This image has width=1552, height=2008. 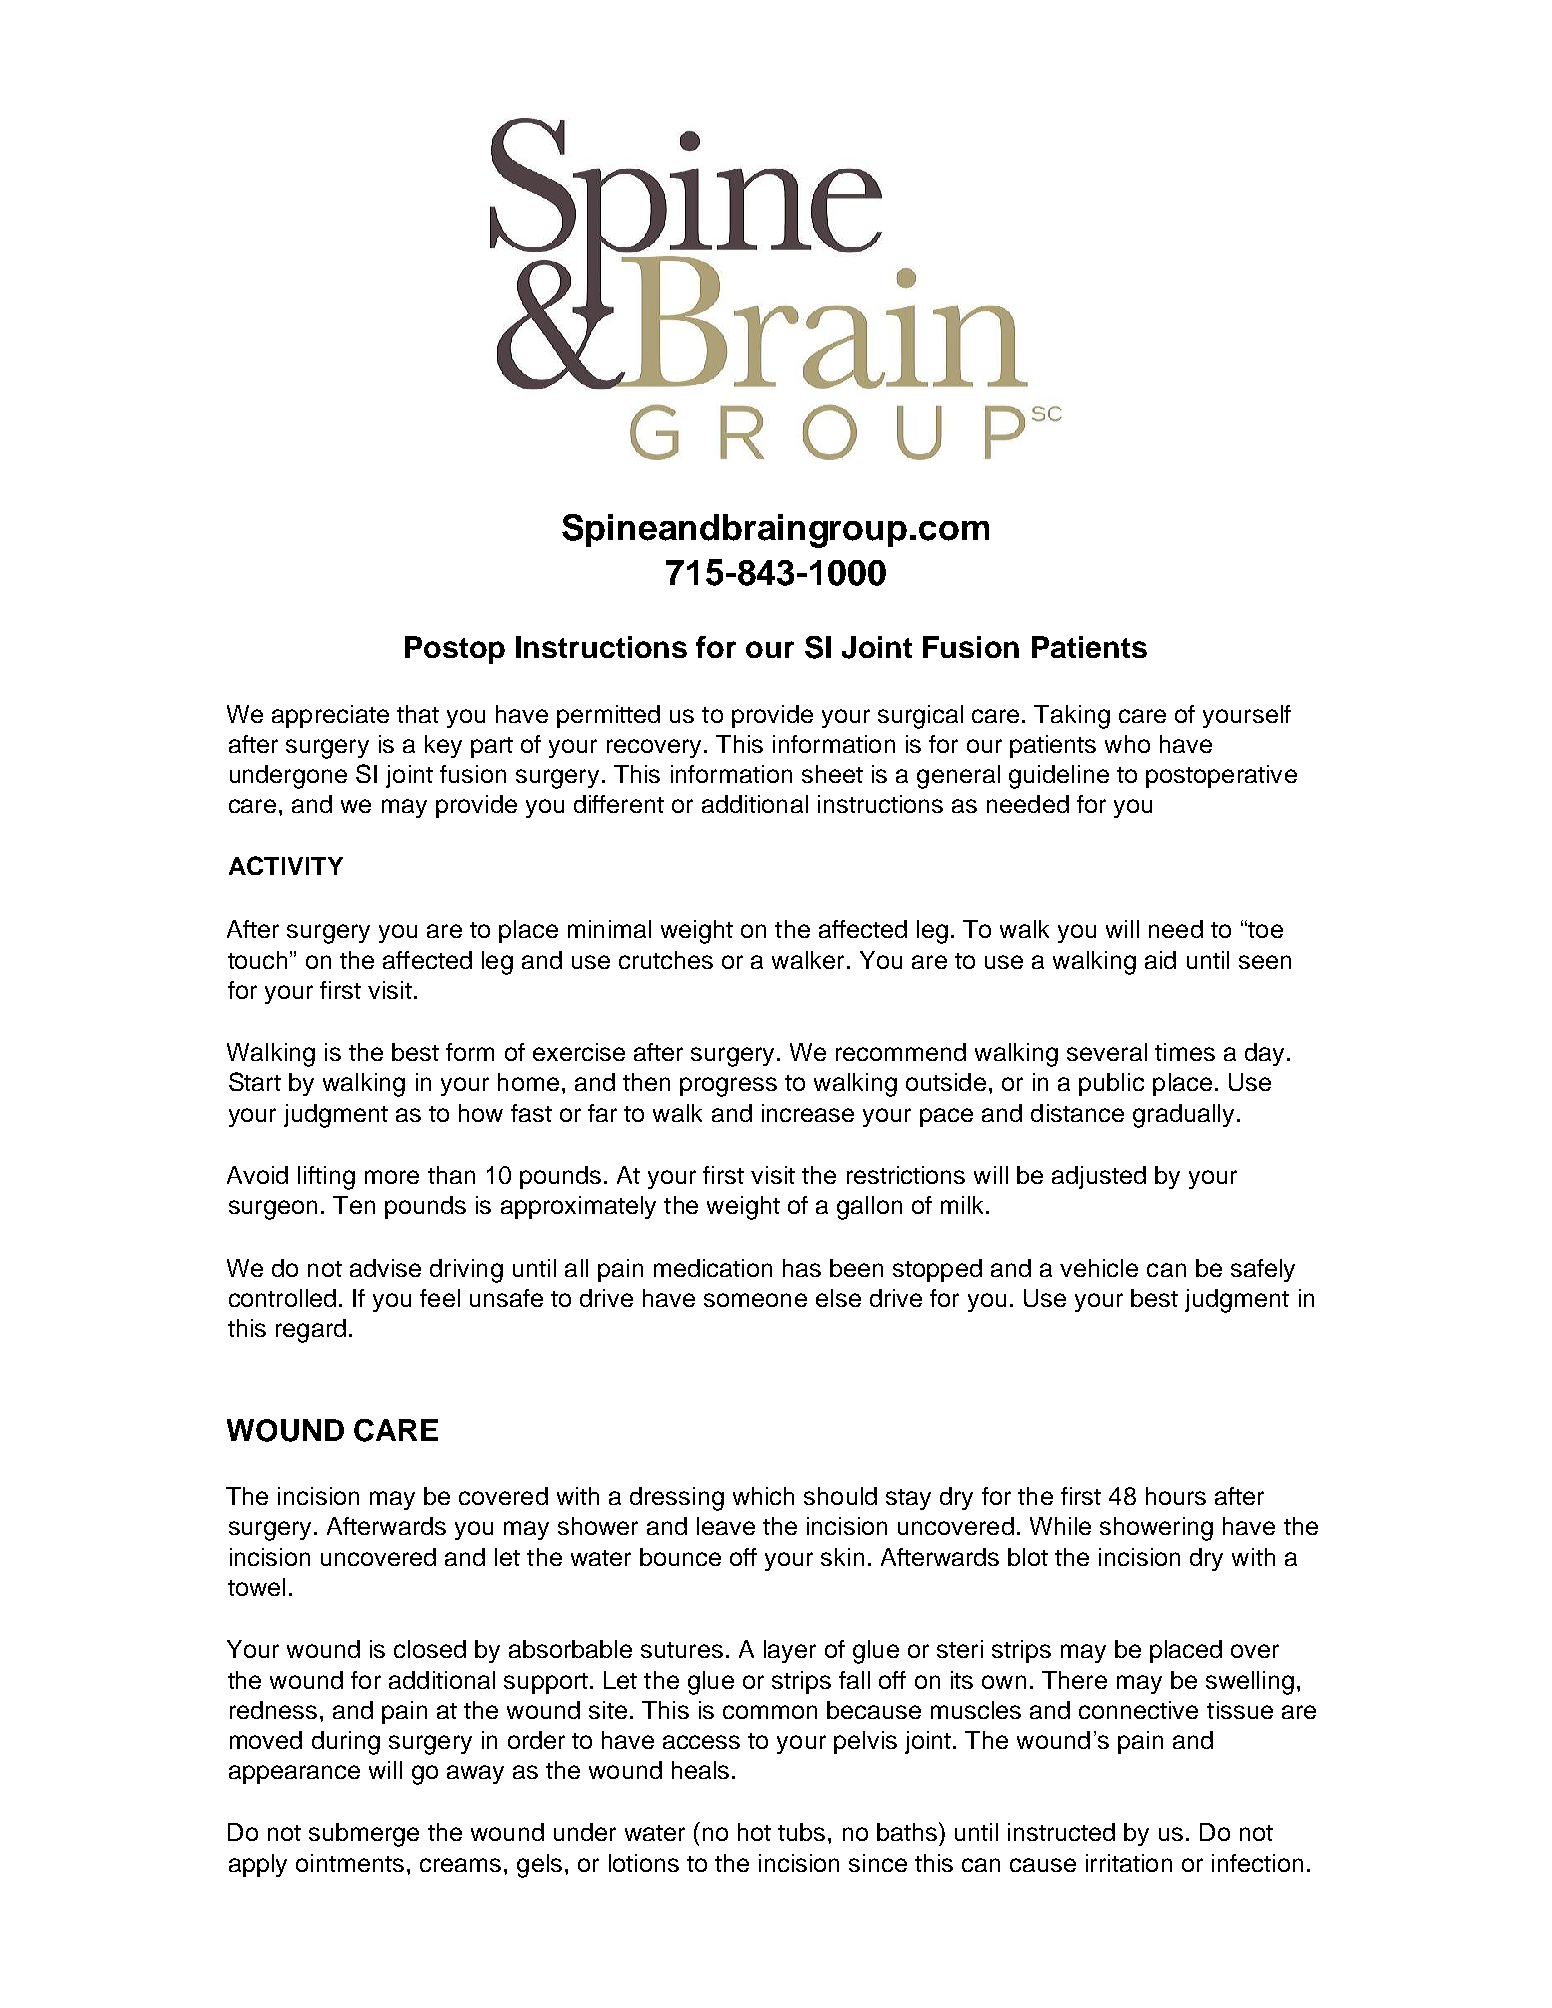 I want to click on crutches, so click(x=666, y=960).
